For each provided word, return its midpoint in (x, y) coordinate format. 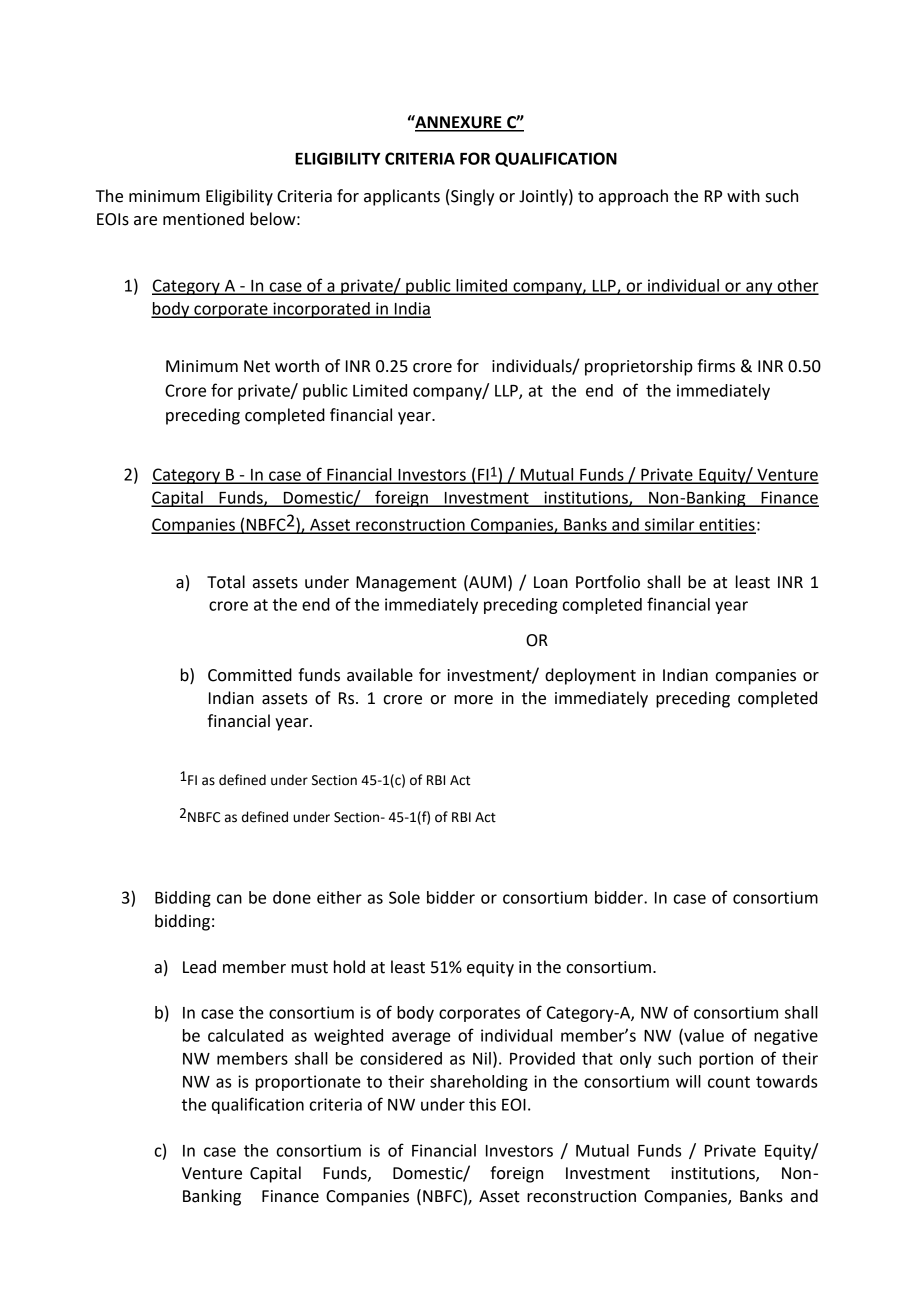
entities (726, 525)
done (292, 897)
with (743, 196)
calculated (245, 1035)
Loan (551, 582)
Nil (482, 1058)
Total (226, 582)
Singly (471, 197)
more (473, 700)
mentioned (203, 219)
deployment (590, 676)
